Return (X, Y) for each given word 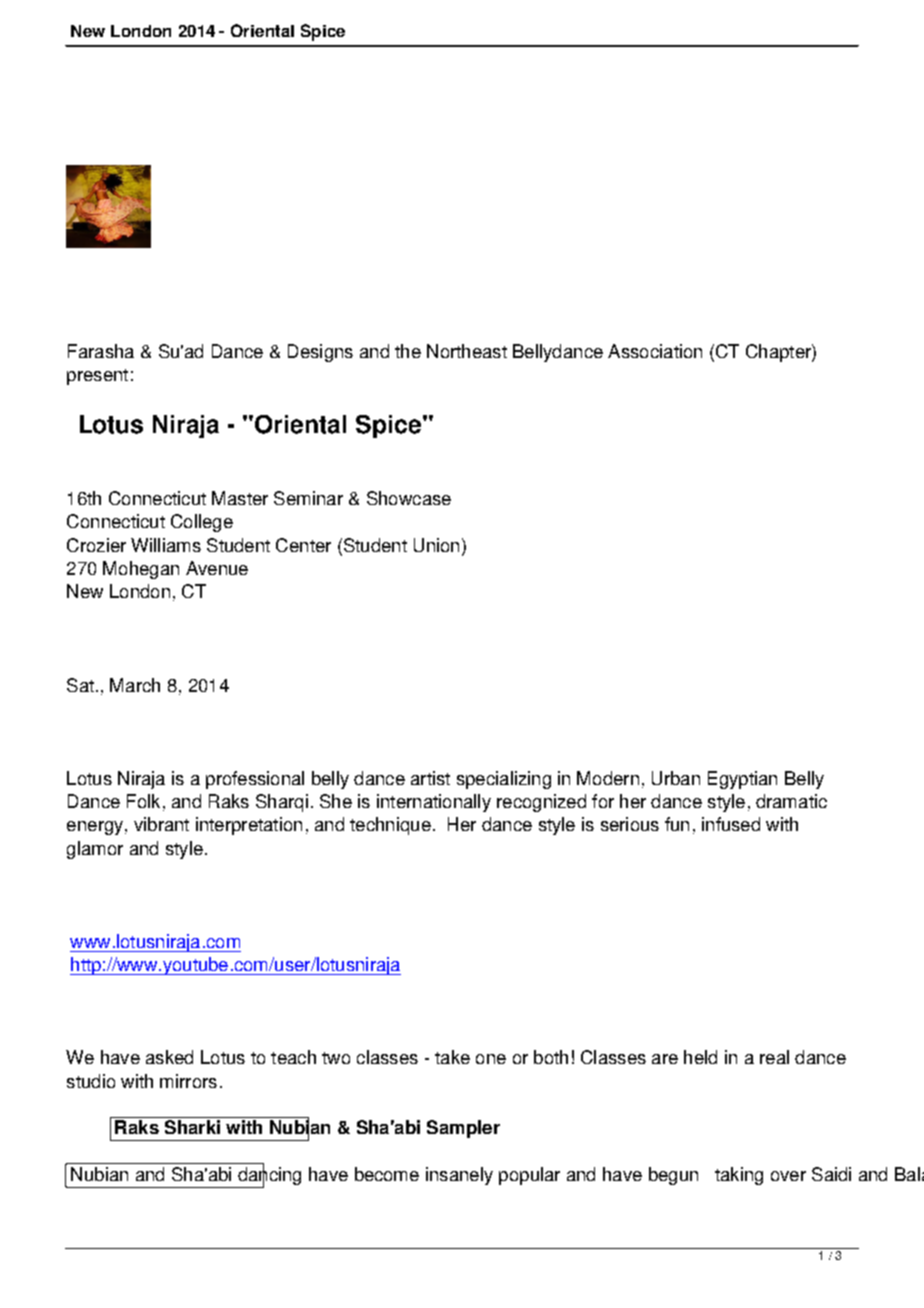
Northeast (467, 351)
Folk (143, 801)
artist (430, 778)
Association (655, 351)
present (97, 377)
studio (91, 1081)
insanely (459, 1176)
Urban (676, 778)
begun (673, 1176)
